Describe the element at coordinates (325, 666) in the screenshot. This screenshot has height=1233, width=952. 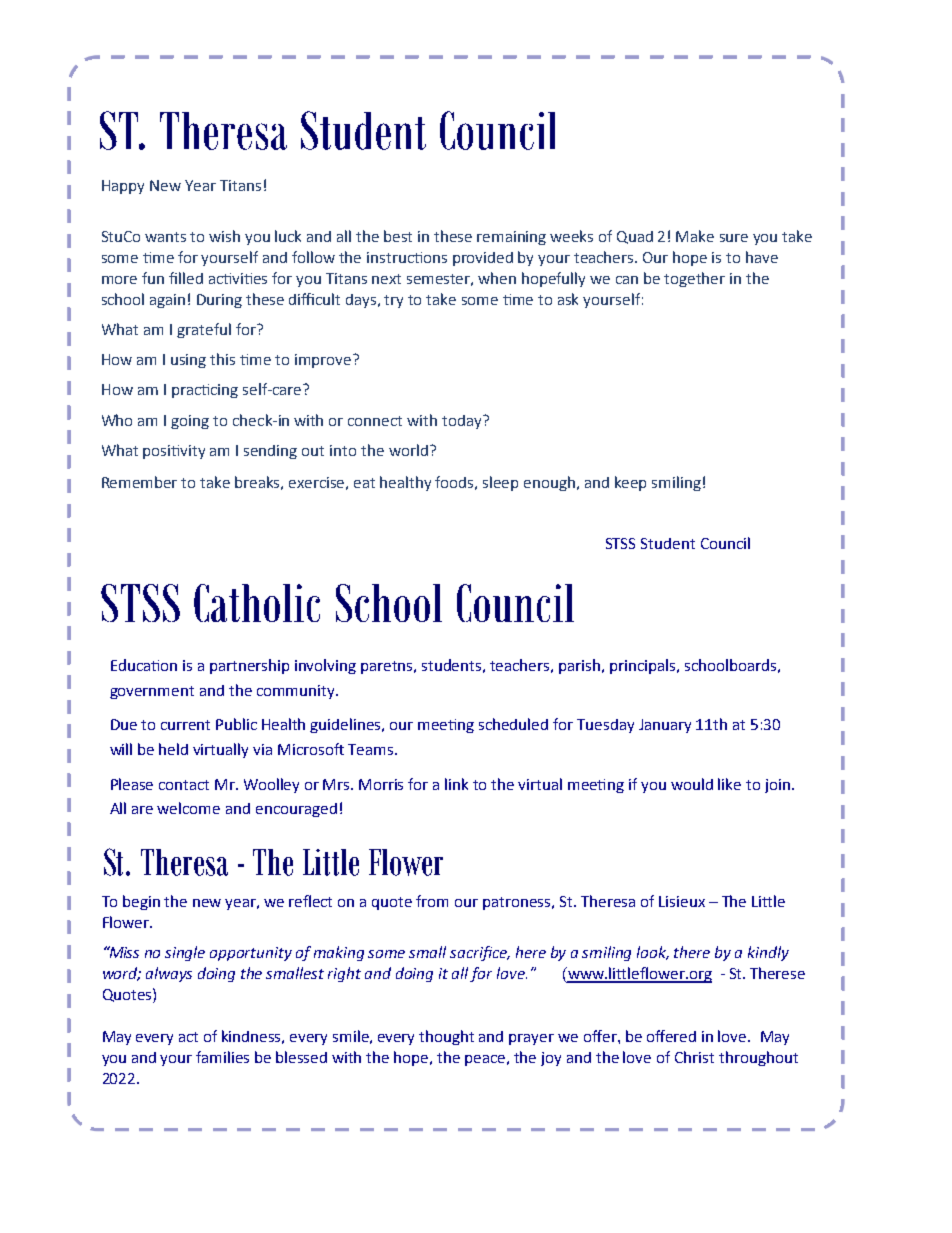
I see `involving` at that location.
